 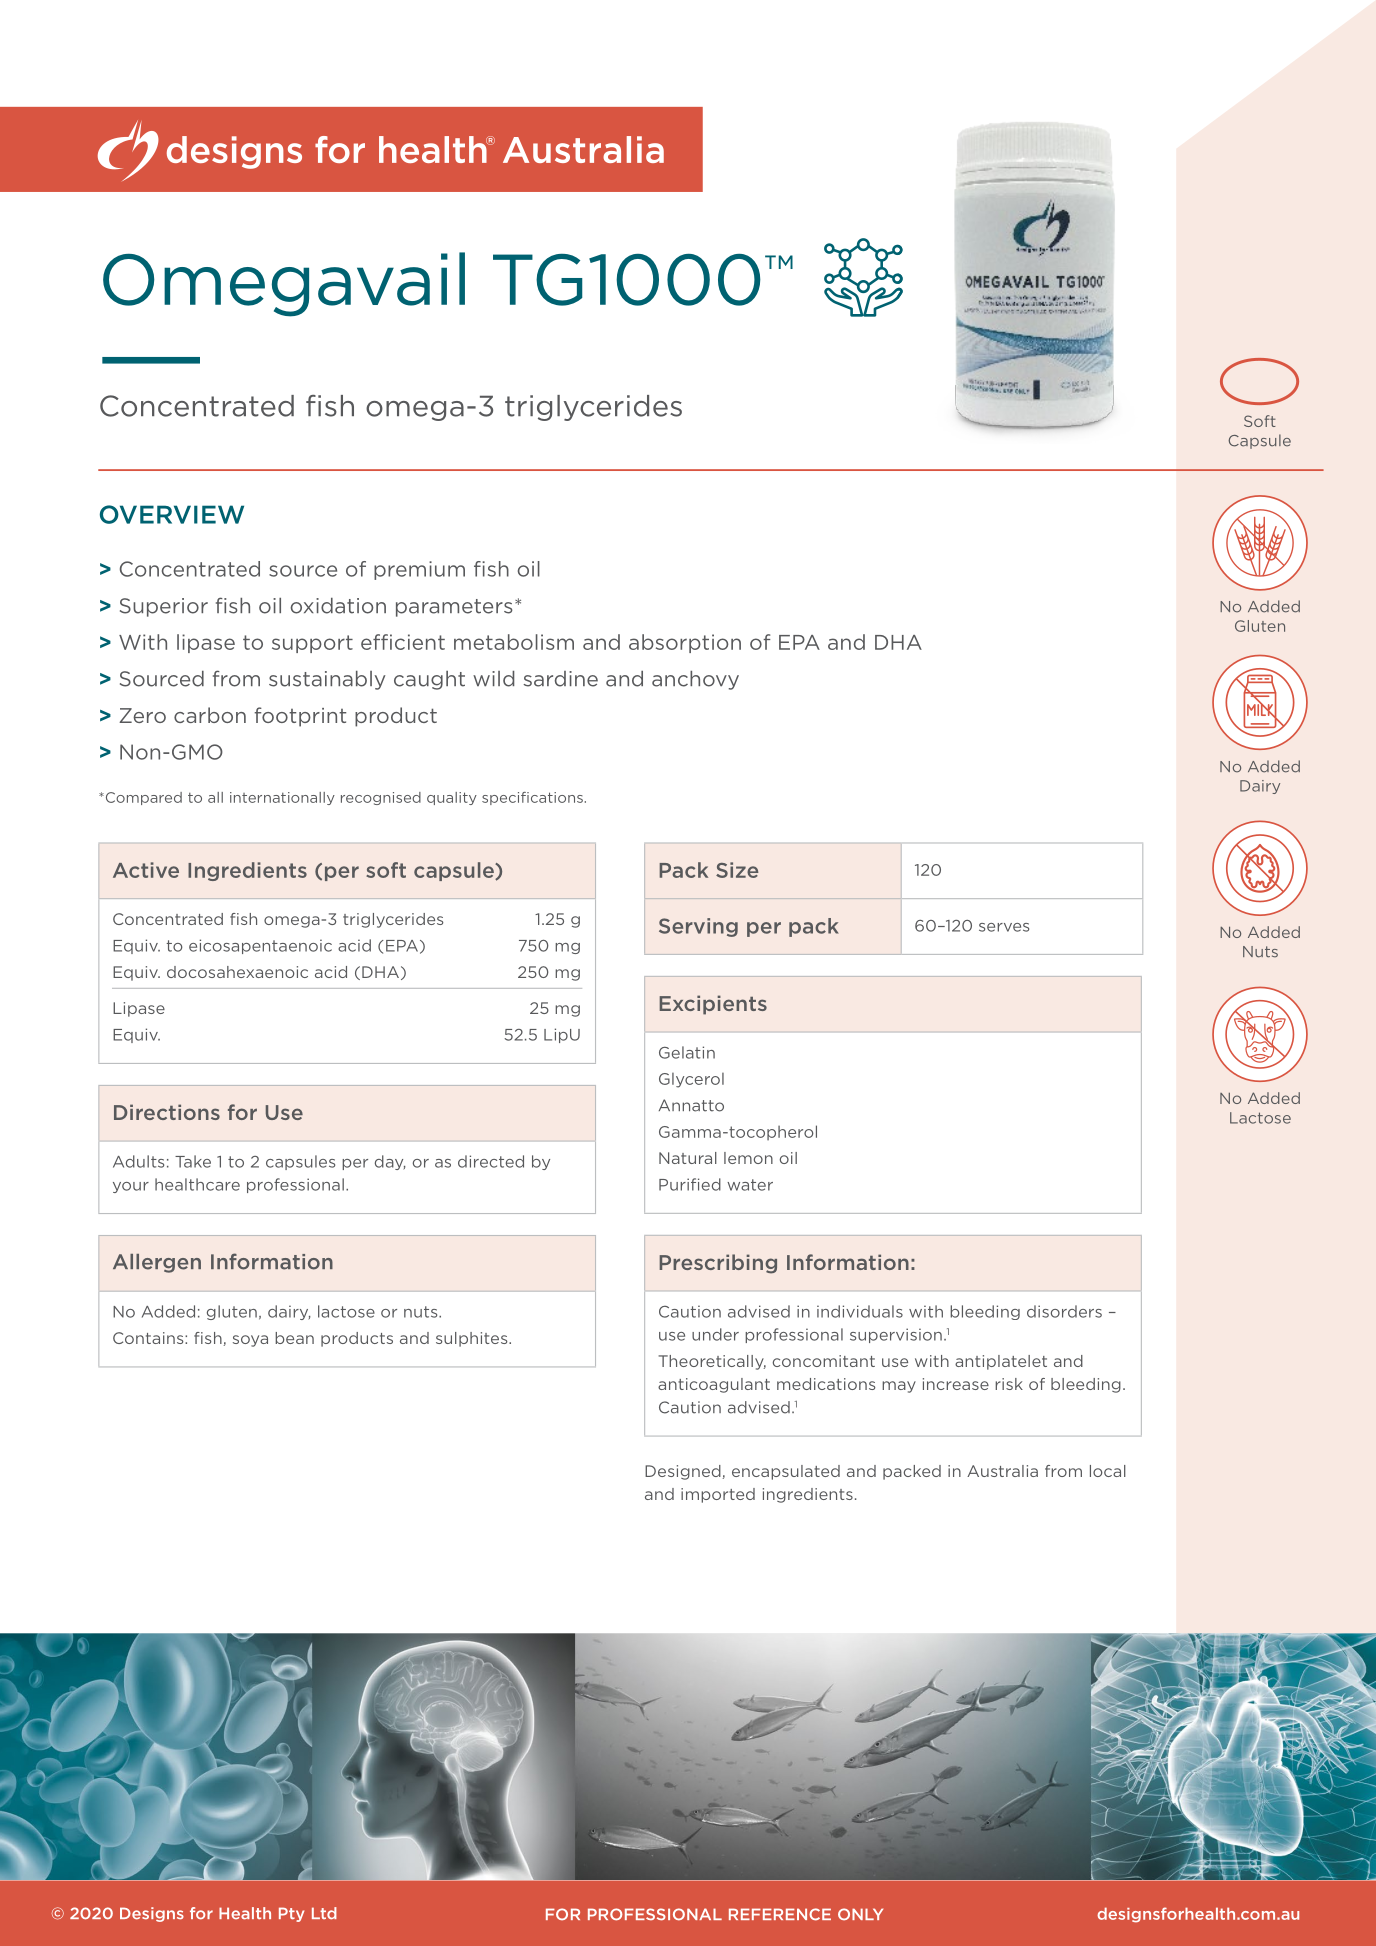 I want to click on Purified, so click(x=690, y=1184).
